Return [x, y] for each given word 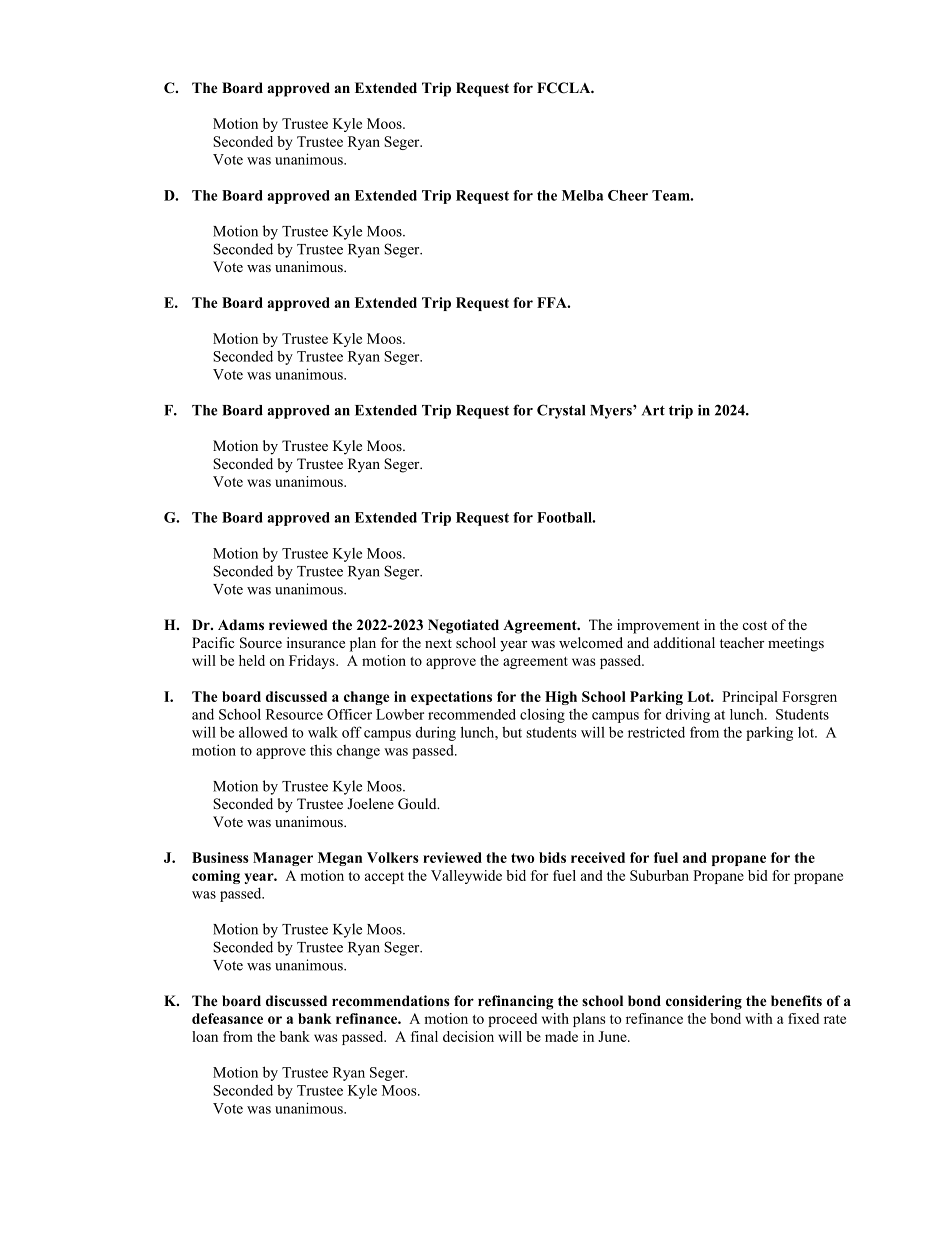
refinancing [516, 1002]
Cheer [628, 195]
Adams [241, 624]
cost [755, 625]
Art [653, 410]
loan [205, 1036]
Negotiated [463, 626]
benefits [796, 1000]
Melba [583, 195]
